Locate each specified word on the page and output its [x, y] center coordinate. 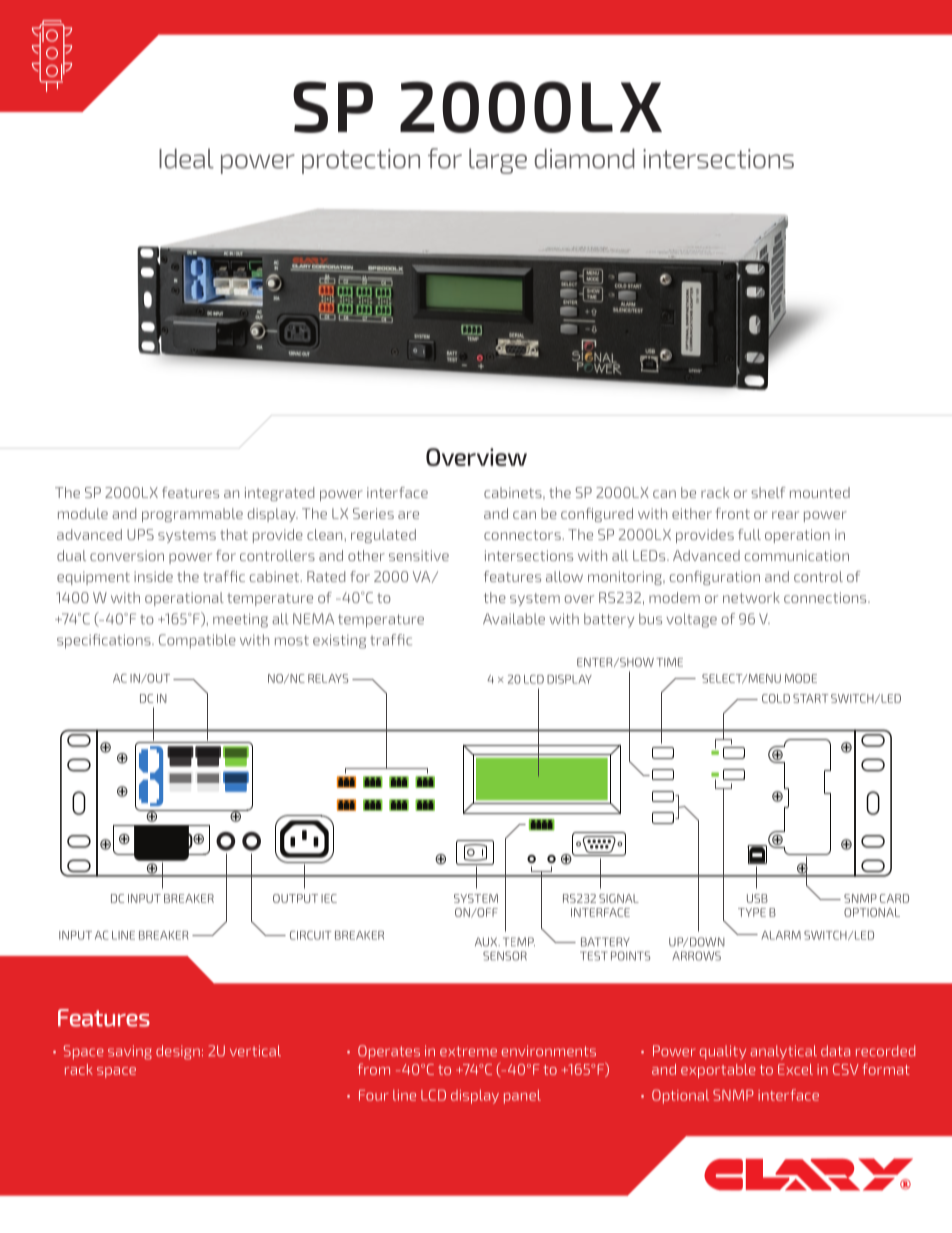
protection [361, 161]
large [498, 161]
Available [514, 619]
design [178, 1052]
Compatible [197, 641]
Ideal [186, 158]
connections [826, 597]
